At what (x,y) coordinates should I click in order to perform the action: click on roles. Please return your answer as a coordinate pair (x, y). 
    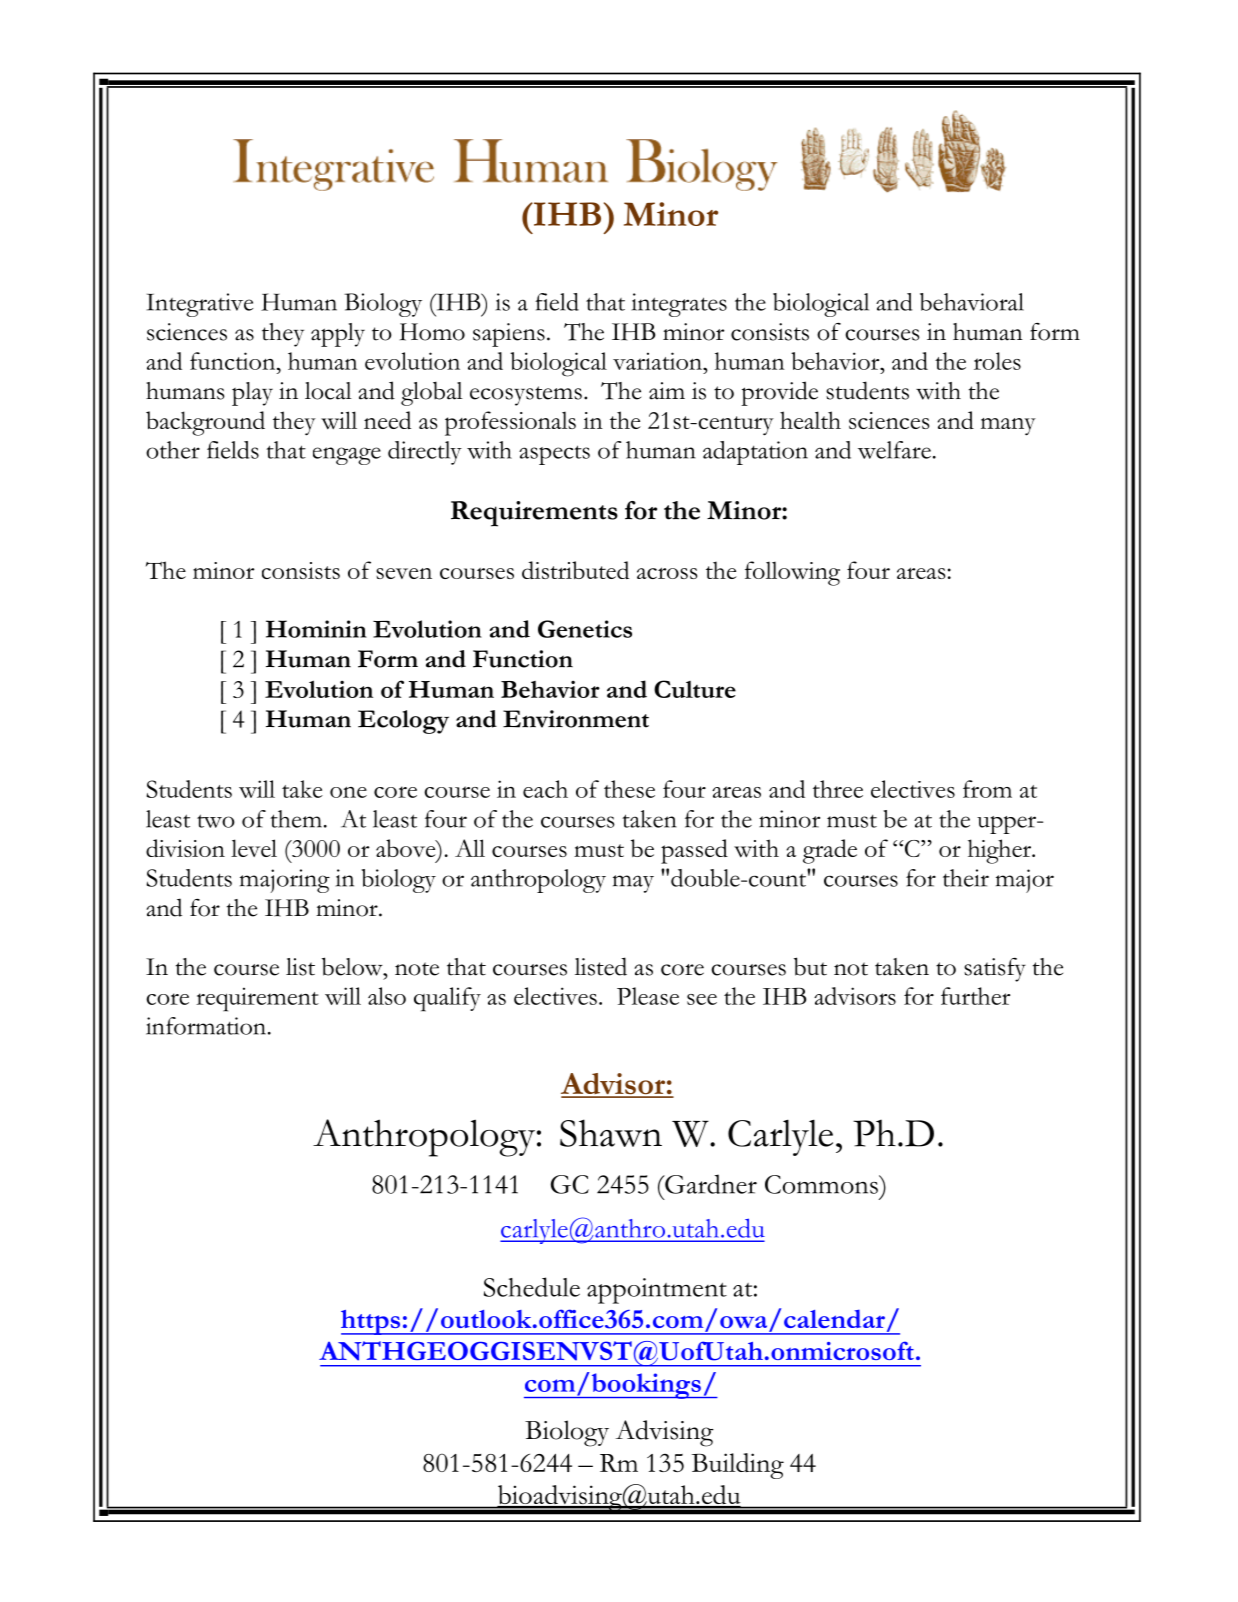
    Looking at the image, I should click on (997, 361).
